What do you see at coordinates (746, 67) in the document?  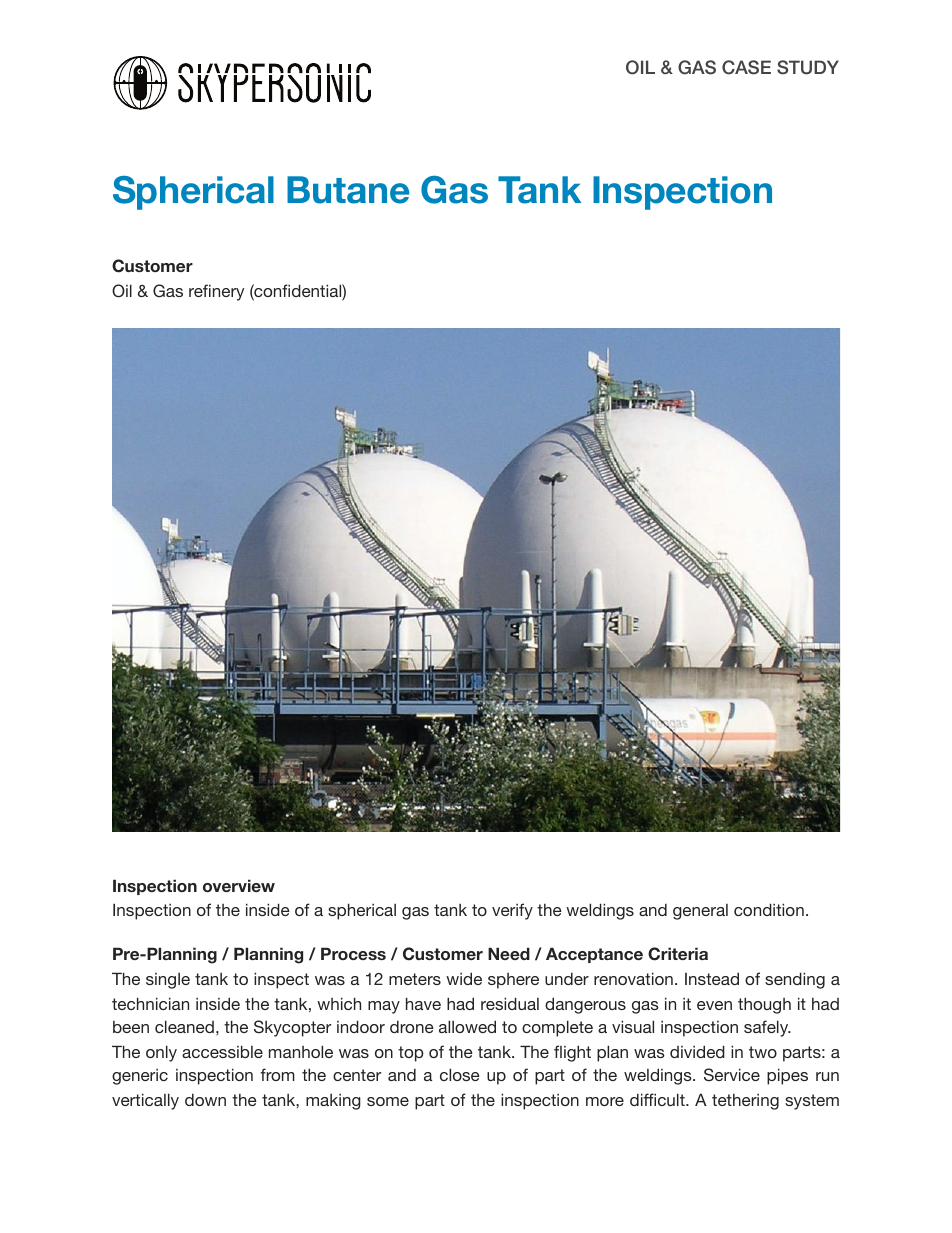 I see `CASE` at bounding box center [746, 67].
